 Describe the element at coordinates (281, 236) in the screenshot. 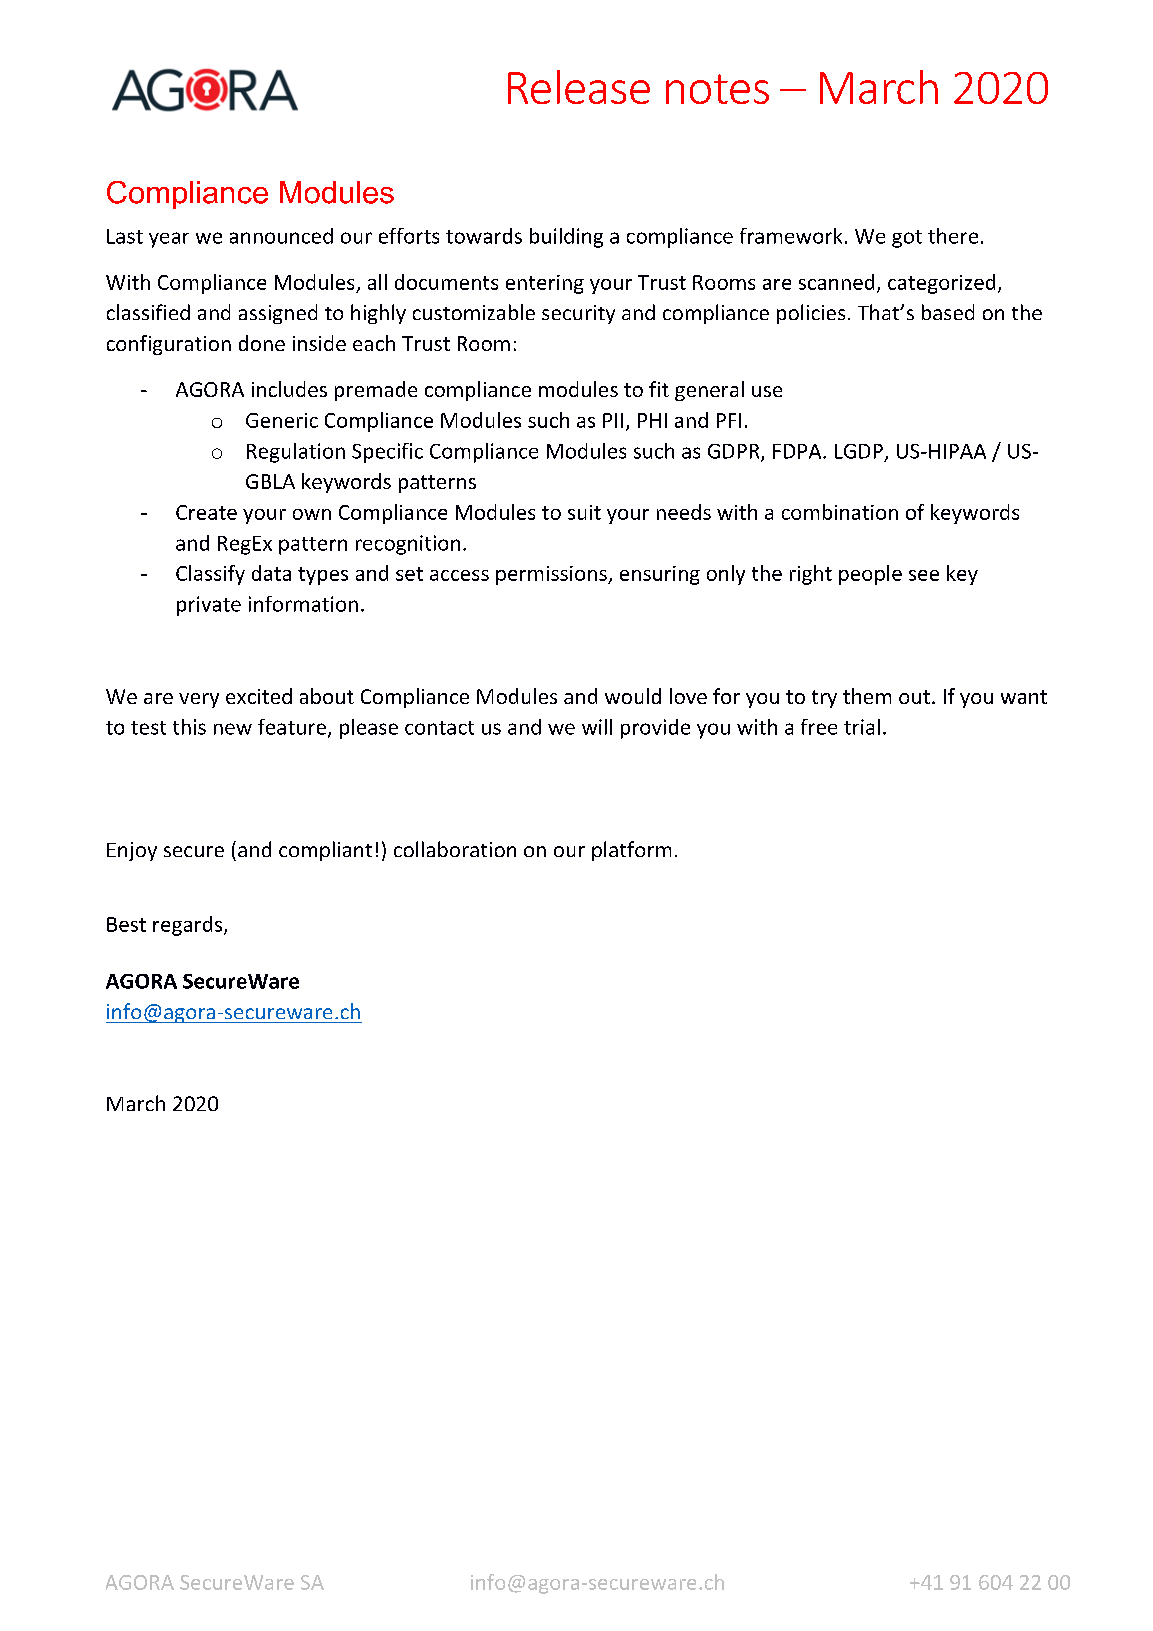

I see `announced` at that location.
